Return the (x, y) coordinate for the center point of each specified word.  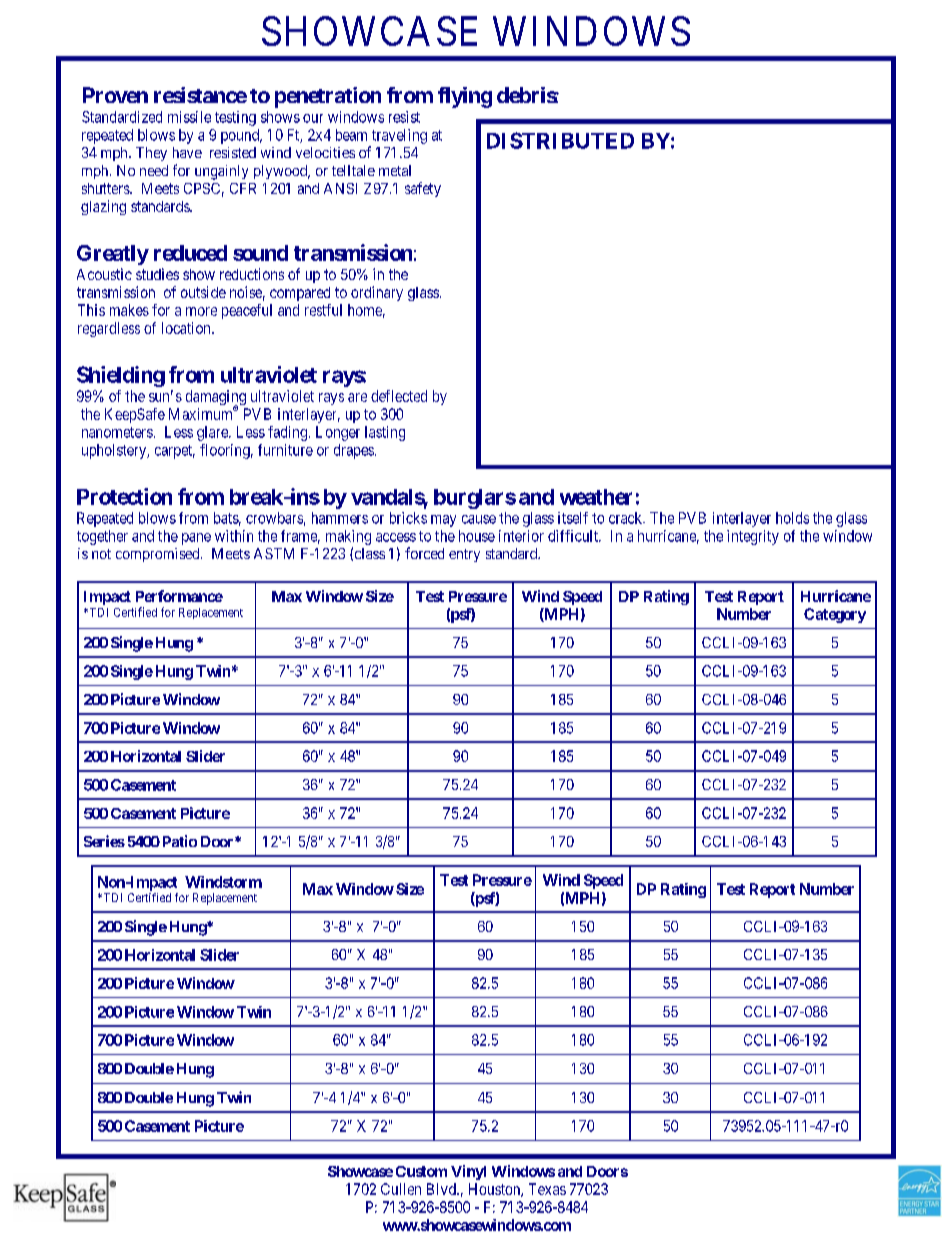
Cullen (401, 1189)
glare (213, 433)
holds (792, 518)
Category (835, 615)
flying (465, 97)
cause (479, 519)
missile (189, 117)
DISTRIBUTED (560, 140)
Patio (178, 841)
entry (464, 555)
